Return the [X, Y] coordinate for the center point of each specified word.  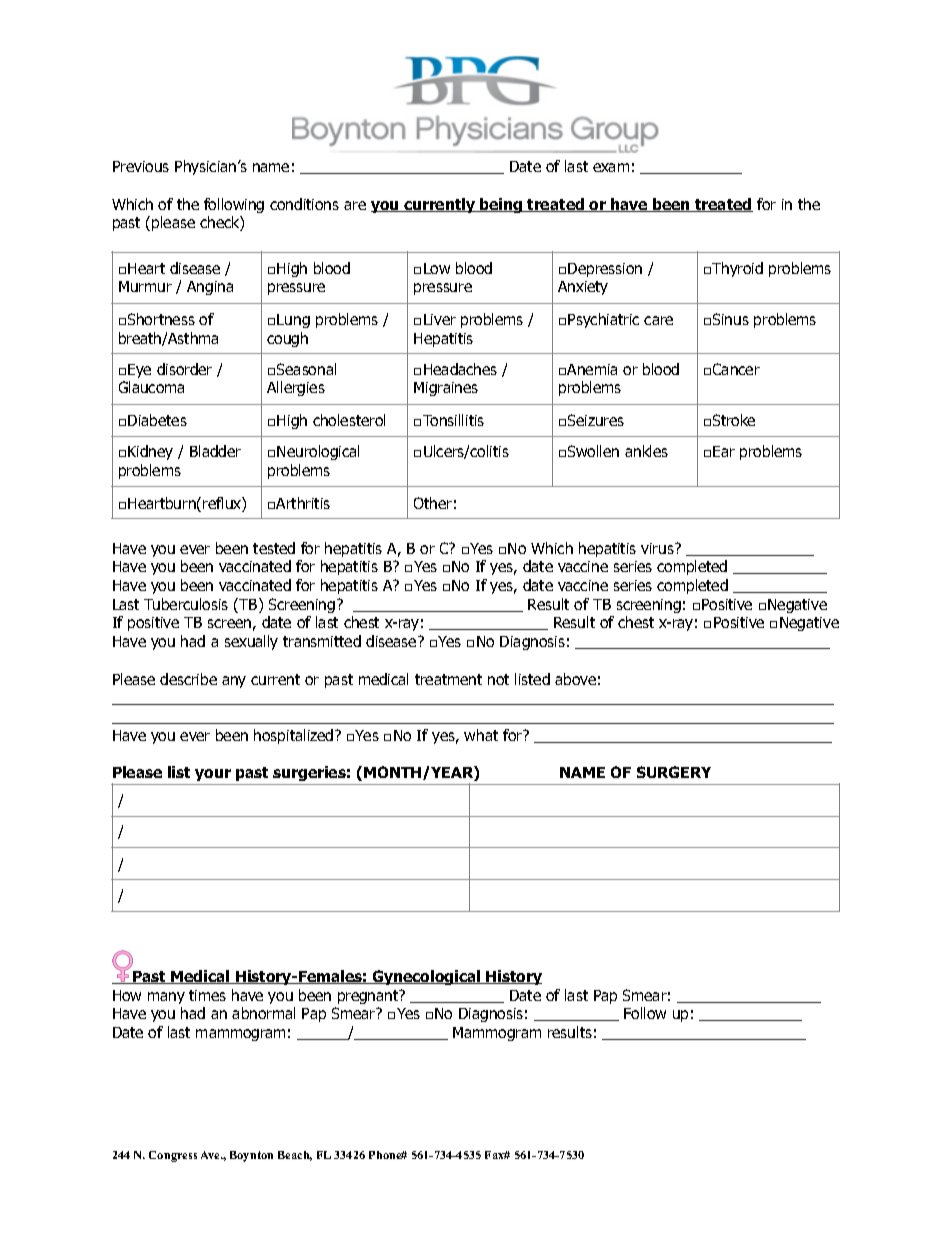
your [213, 775]
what [481, 735]
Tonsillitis [453, 420]
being [501, 205]
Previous [141, 166]
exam [611, 167]
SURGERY [674, 772]
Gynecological [427, 977]
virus [658, 548]
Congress [173, 1156]
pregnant [369, 997]
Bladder [215, 451]
